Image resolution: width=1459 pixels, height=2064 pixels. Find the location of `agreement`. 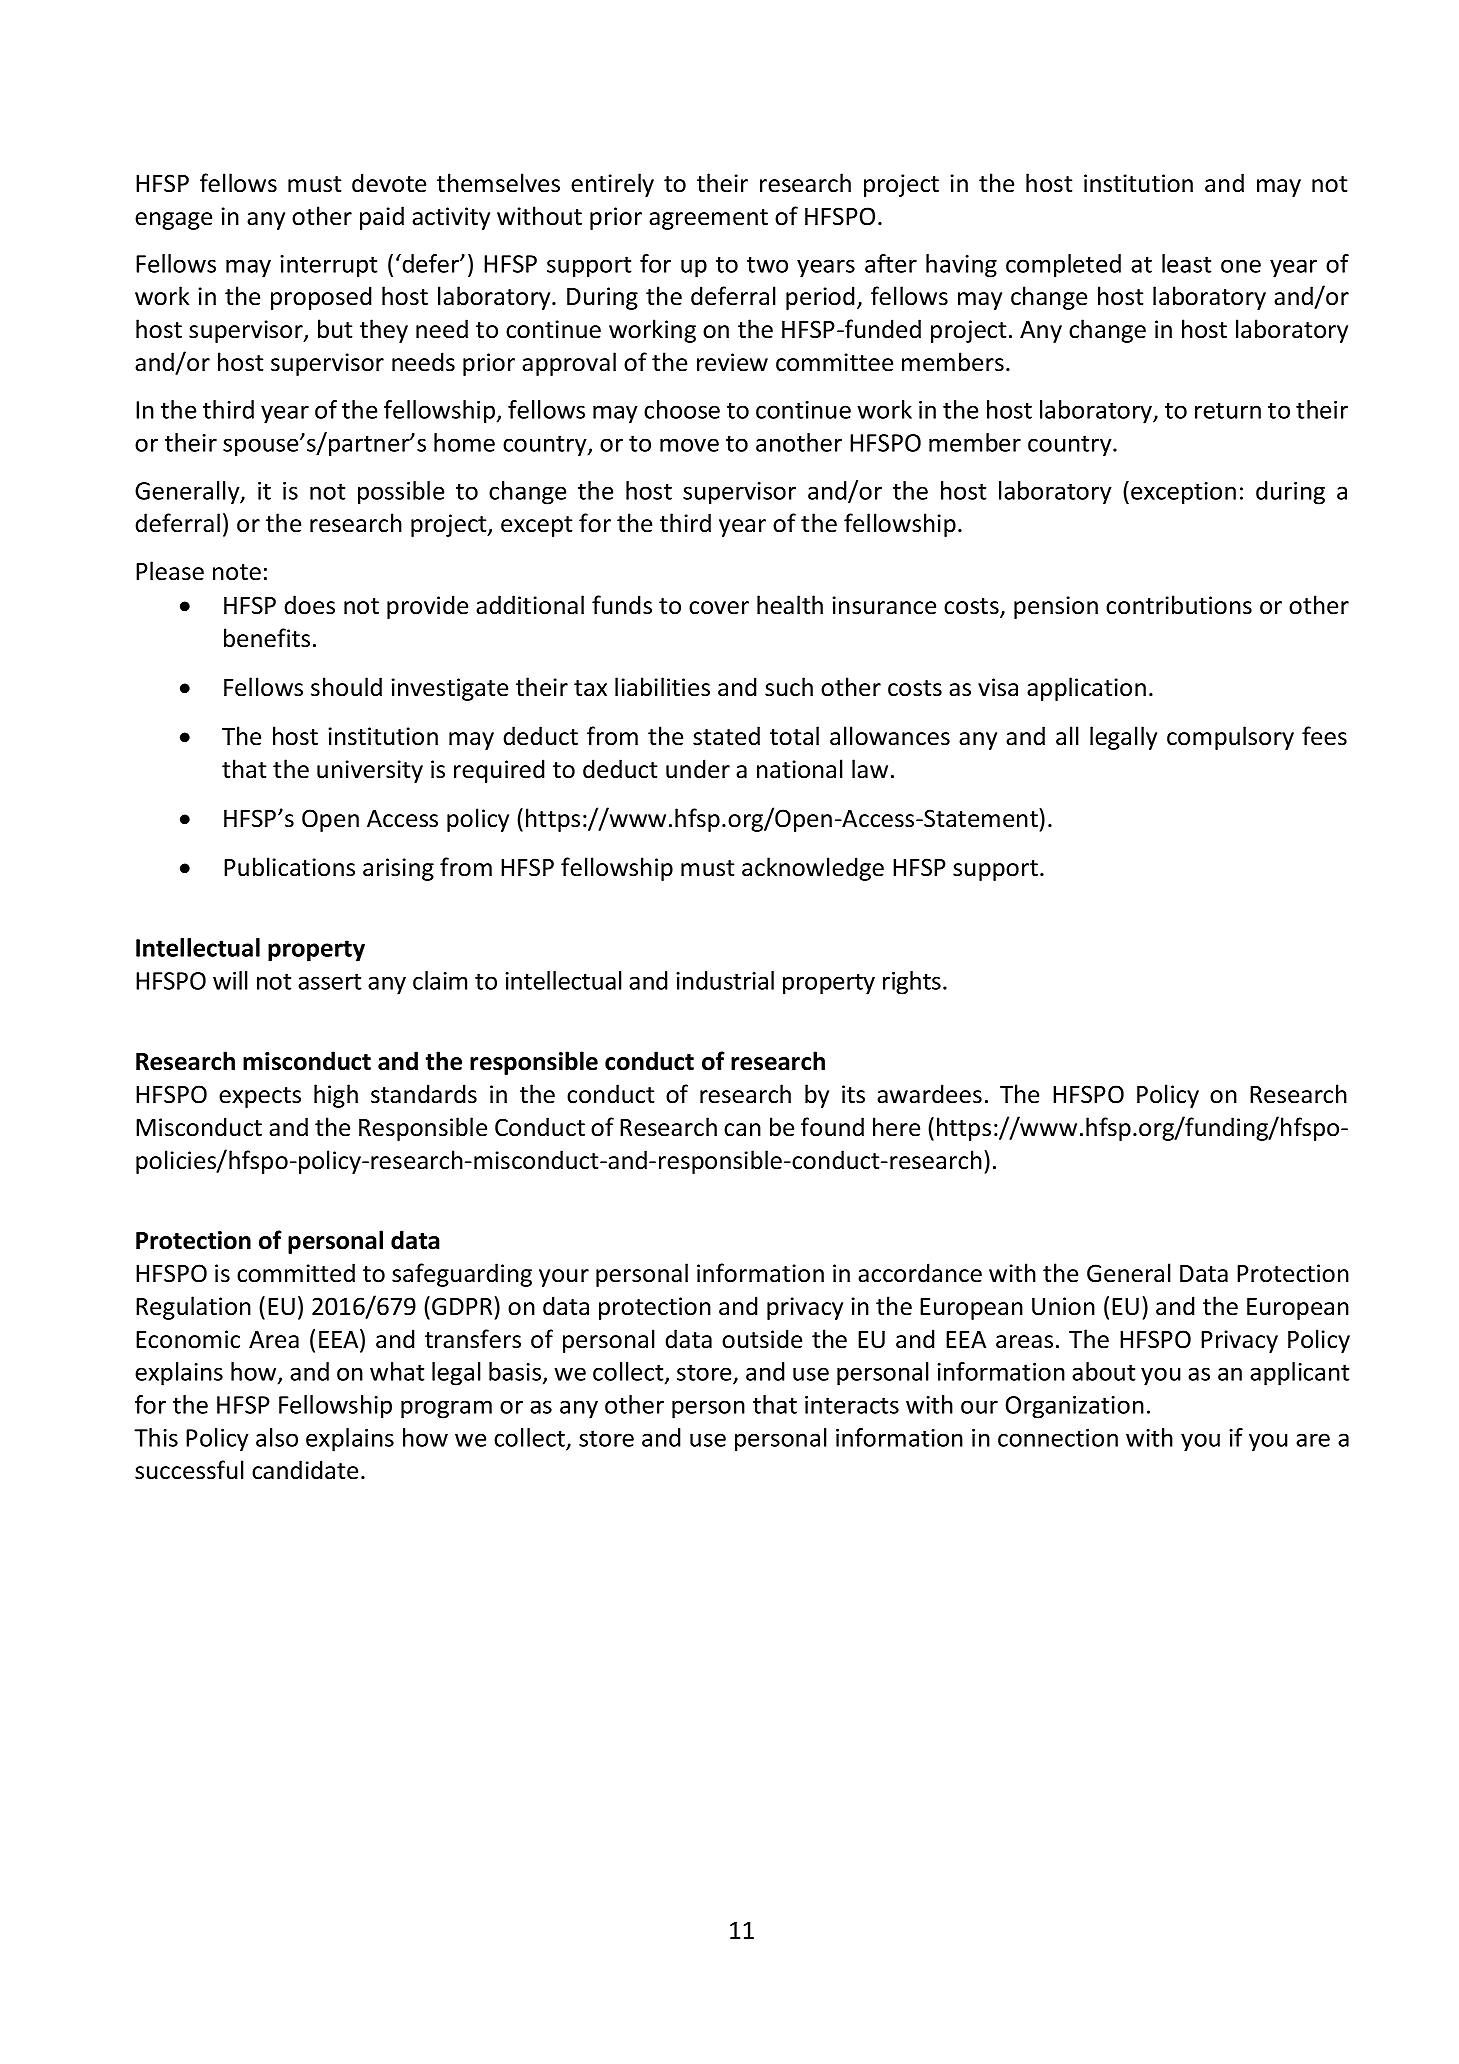

agreement is located at coordinates (708, 219).
